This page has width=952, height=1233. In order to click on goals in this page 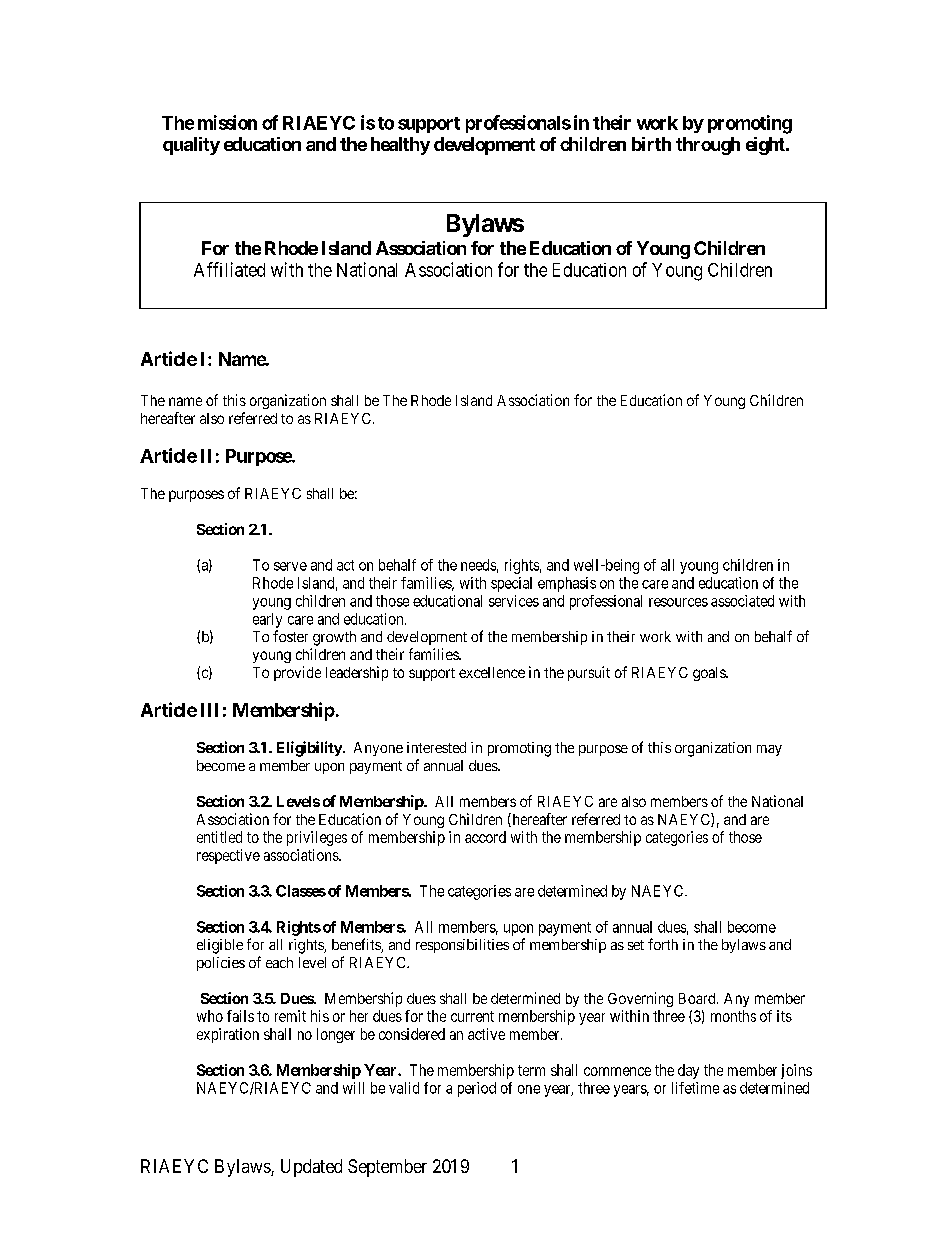, I will do `click(710, 674)`.
